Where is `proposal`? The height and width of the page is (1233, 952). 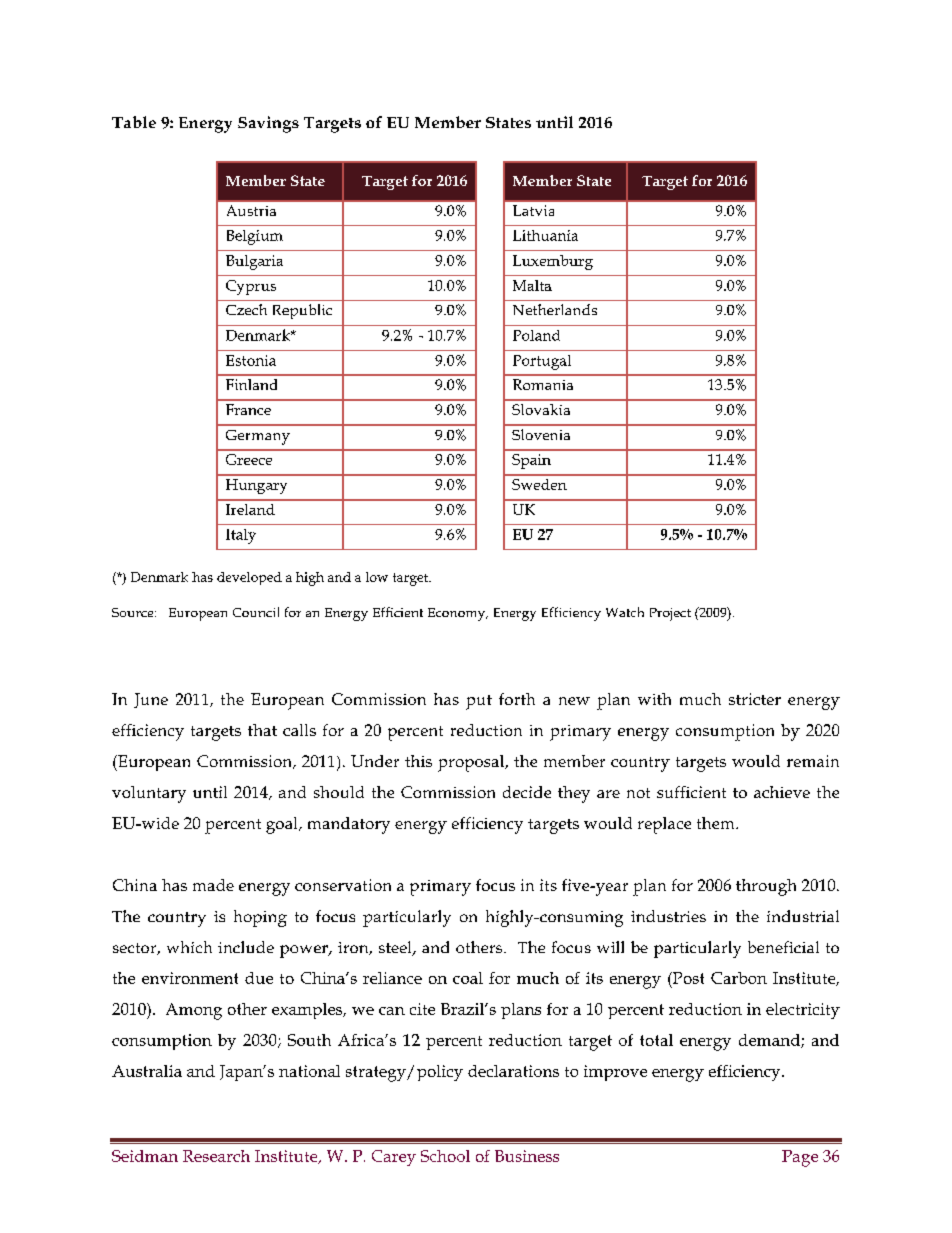
proposal is located at coordinates (472, 763).
